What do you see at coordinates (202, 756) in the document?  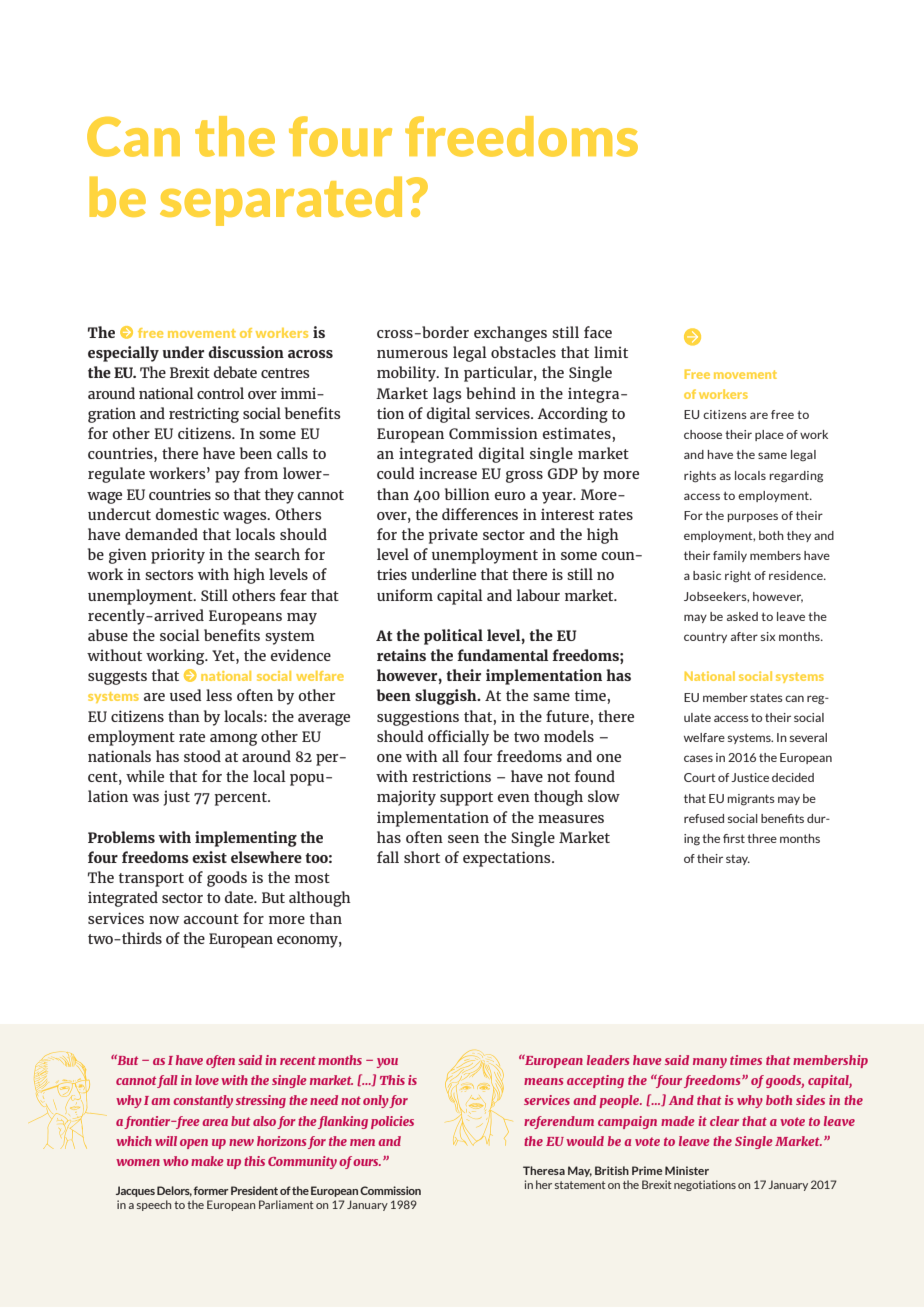 I see `stood` at bounding box center [202, 756].
